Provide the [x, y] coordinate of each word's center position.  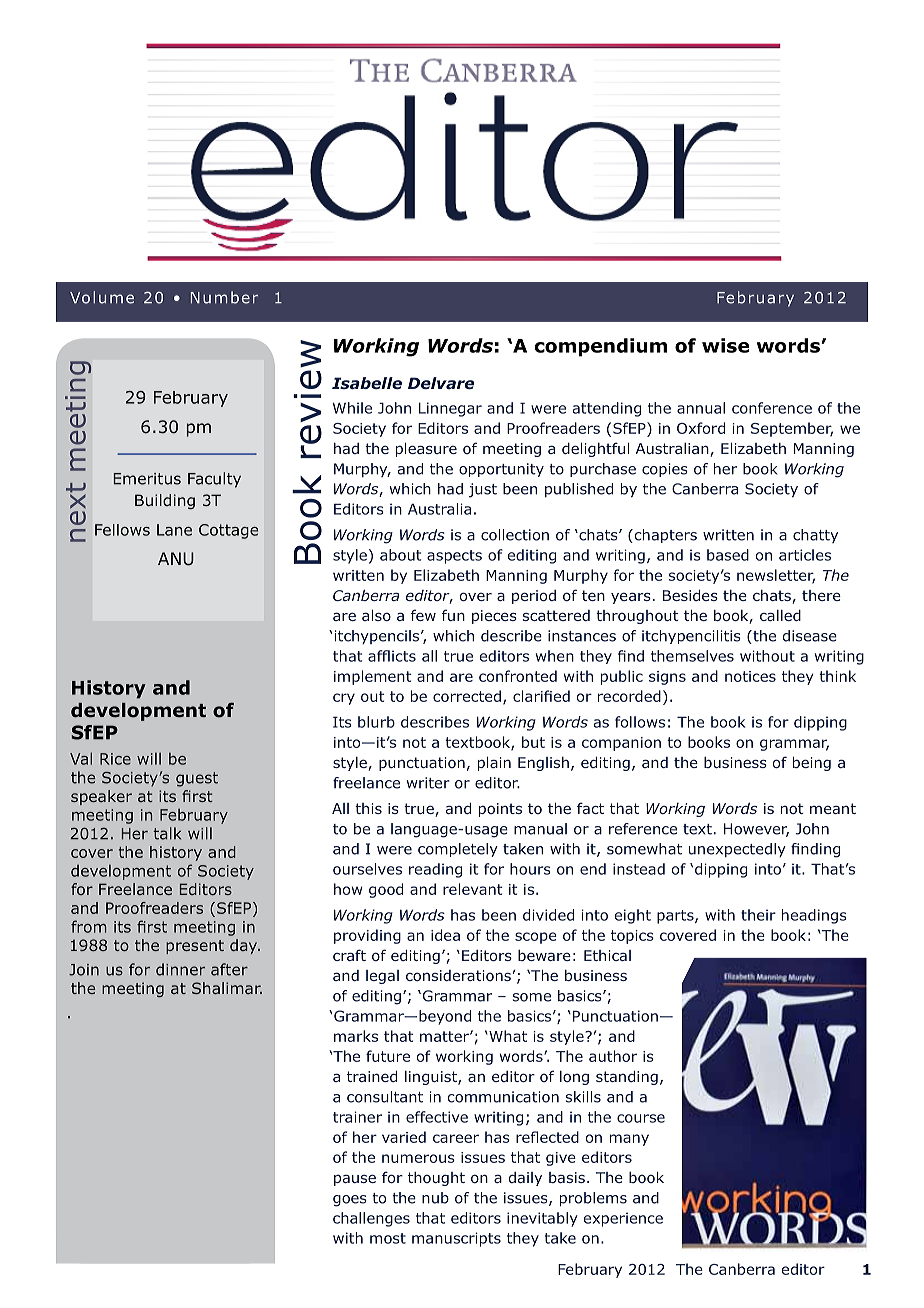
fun [453, 615]
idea [445, 935]
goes [350, 1201]
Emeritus [147, 479]
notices [750, 676]
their [758, 915]
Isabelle [367, 383]
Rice [115, 759]
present [195, 947]
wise [725, 345]
